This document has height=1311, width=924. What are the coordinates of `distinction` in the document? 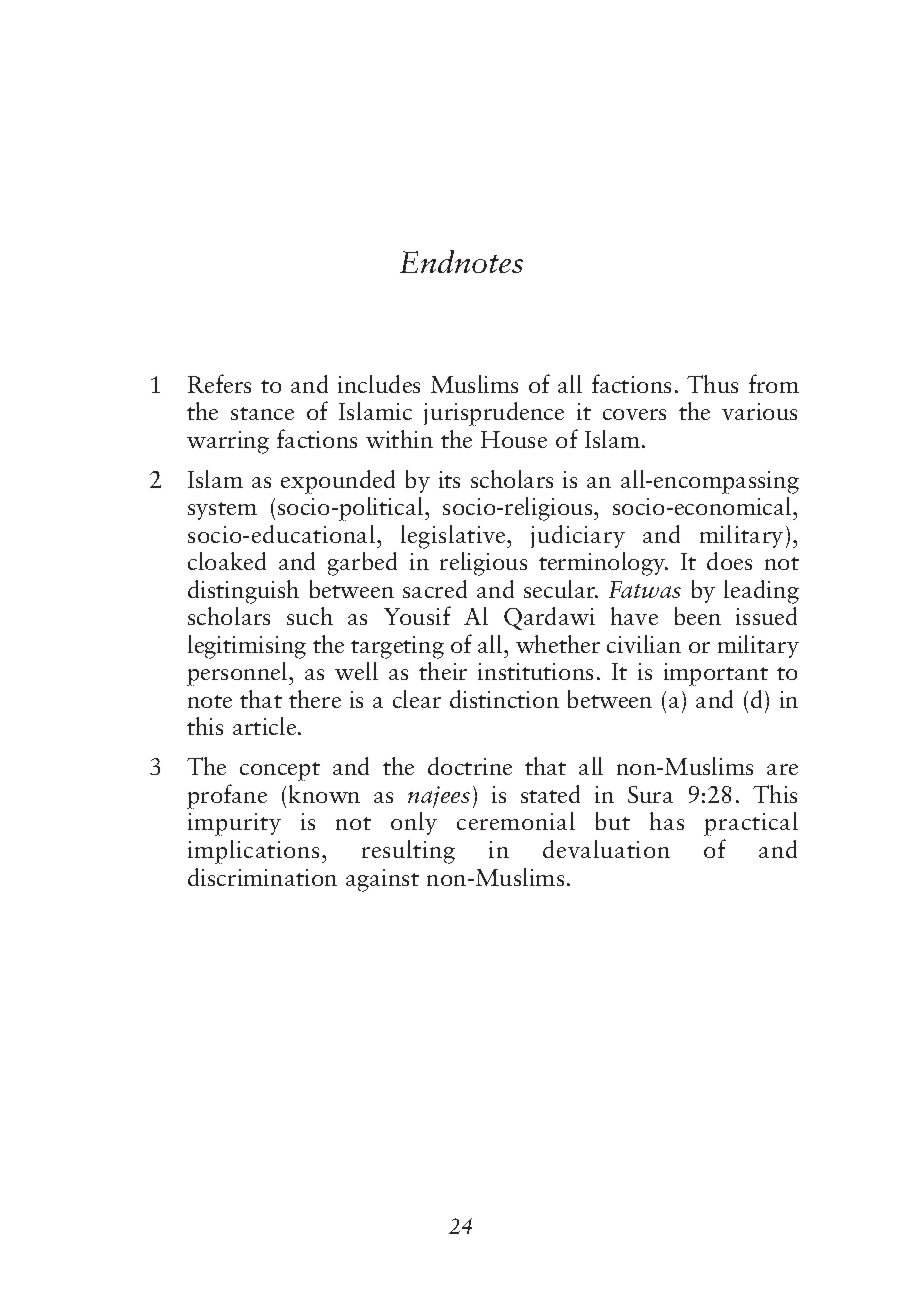 It's located at (504, 699).
